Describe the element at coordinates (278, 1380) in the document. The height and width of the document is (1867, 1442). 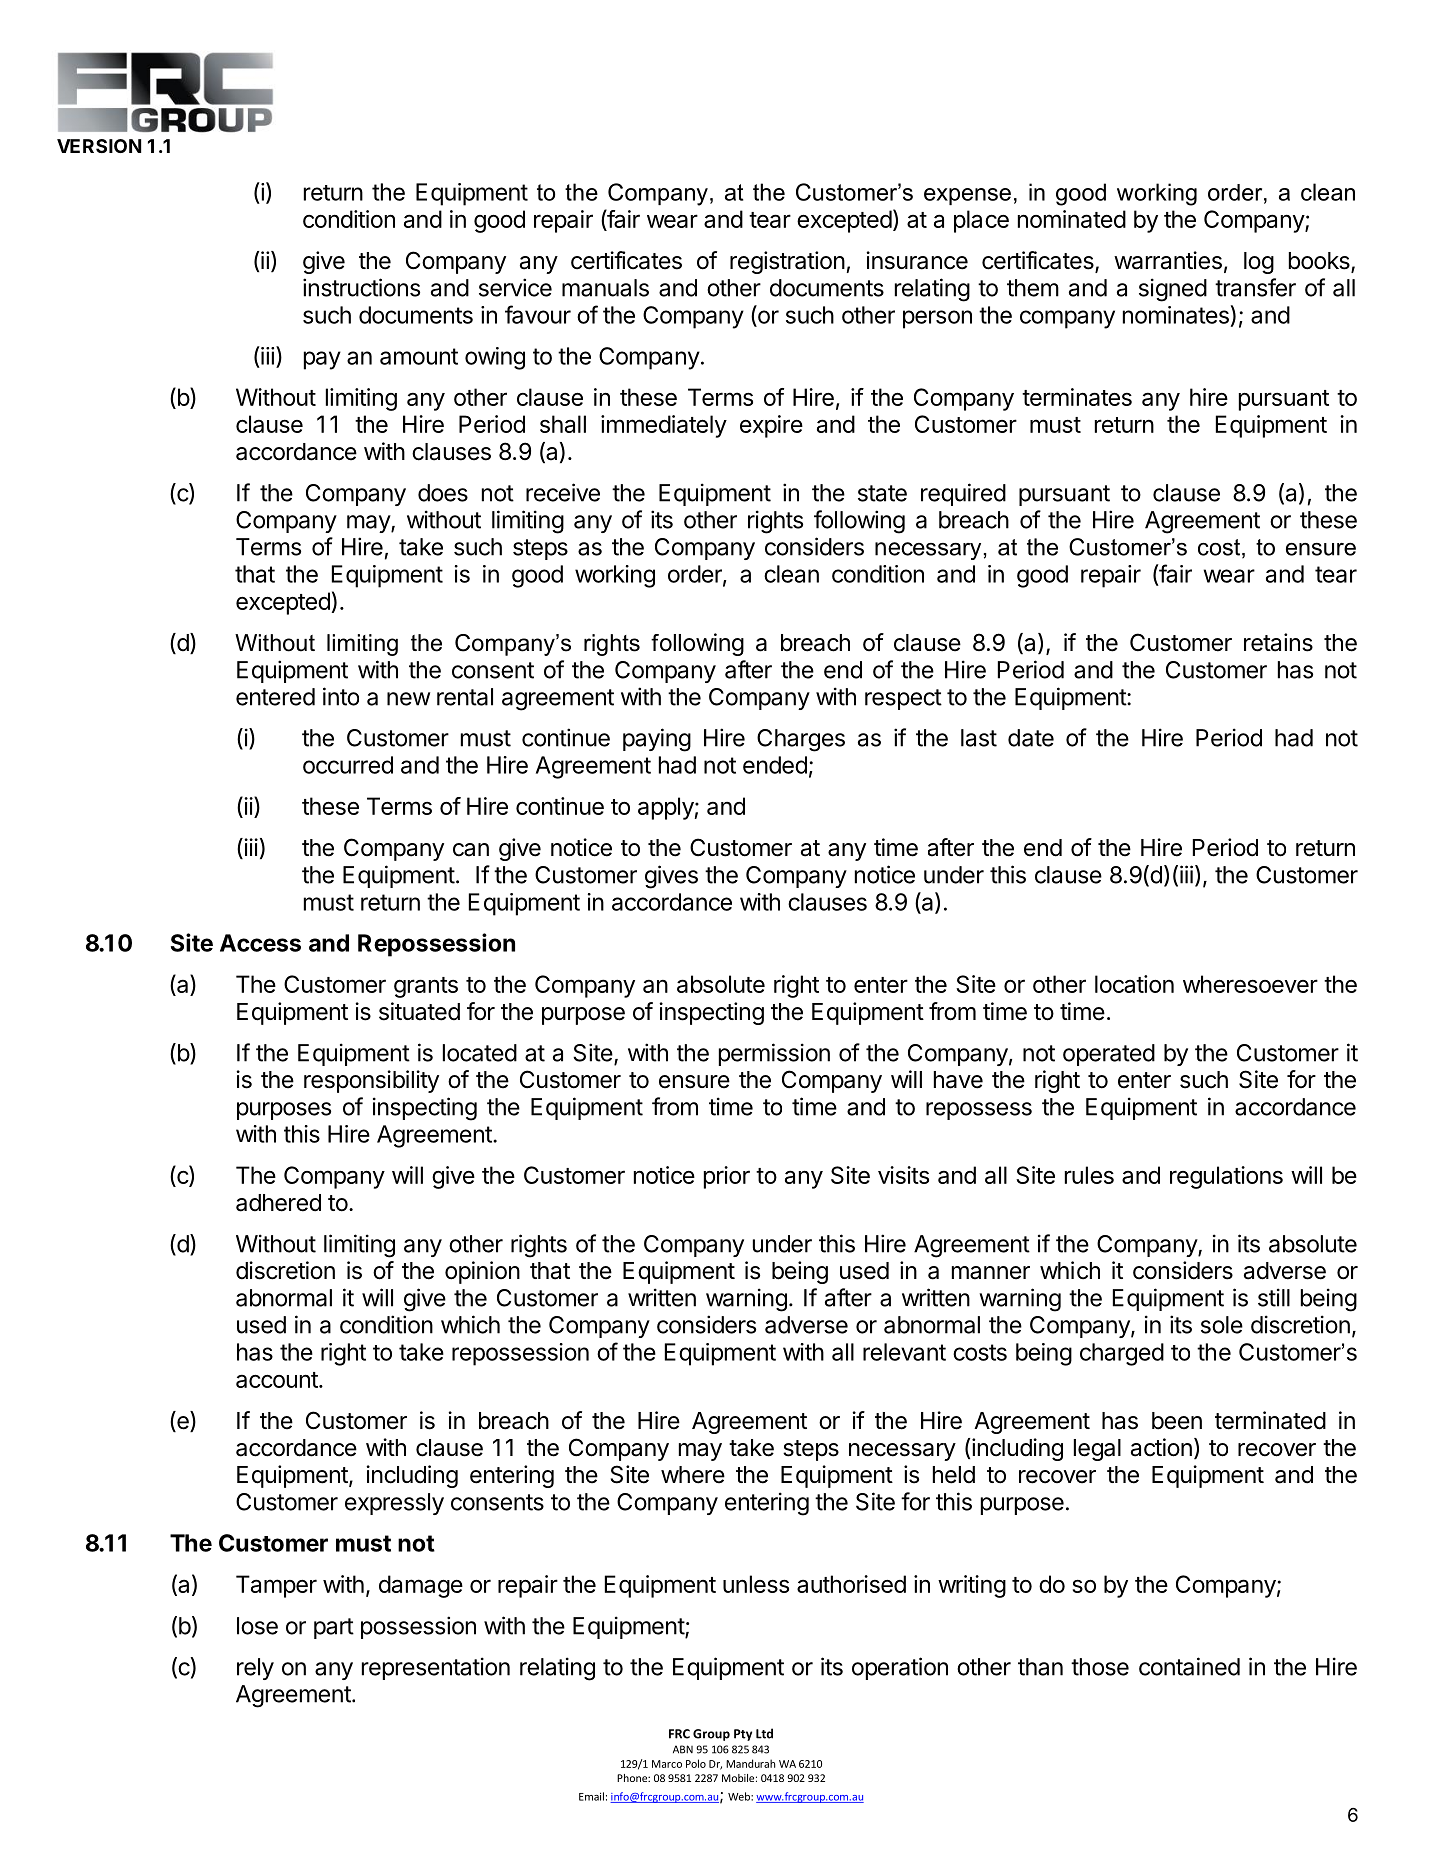
I see `account` at that location.
